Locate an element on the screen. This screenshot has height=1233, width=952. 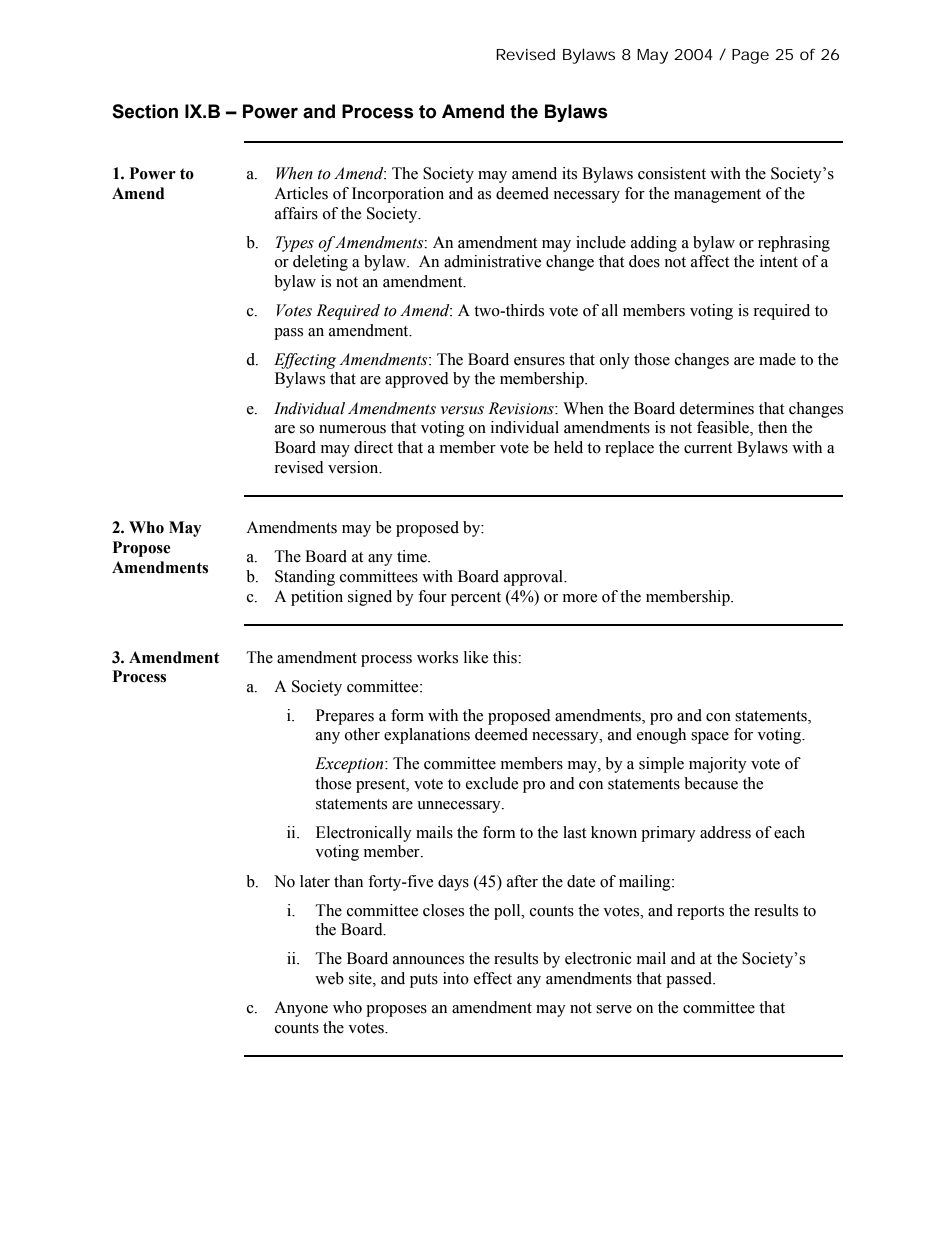
space is located at coordinates (710, 738).
